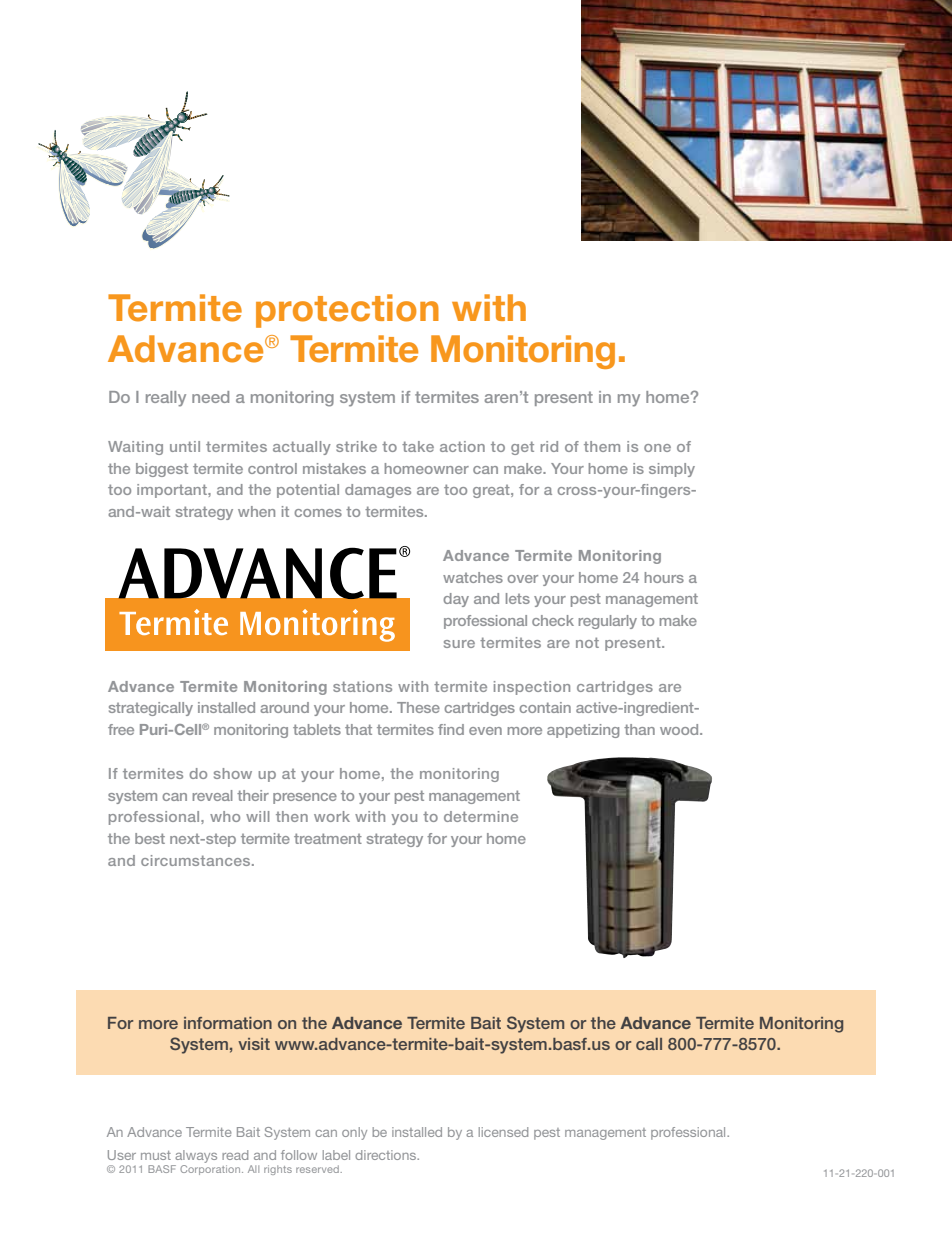  What do you see at coordinates (347, 311) in the image?
I see `protection` at bounding box center [347, 311].
